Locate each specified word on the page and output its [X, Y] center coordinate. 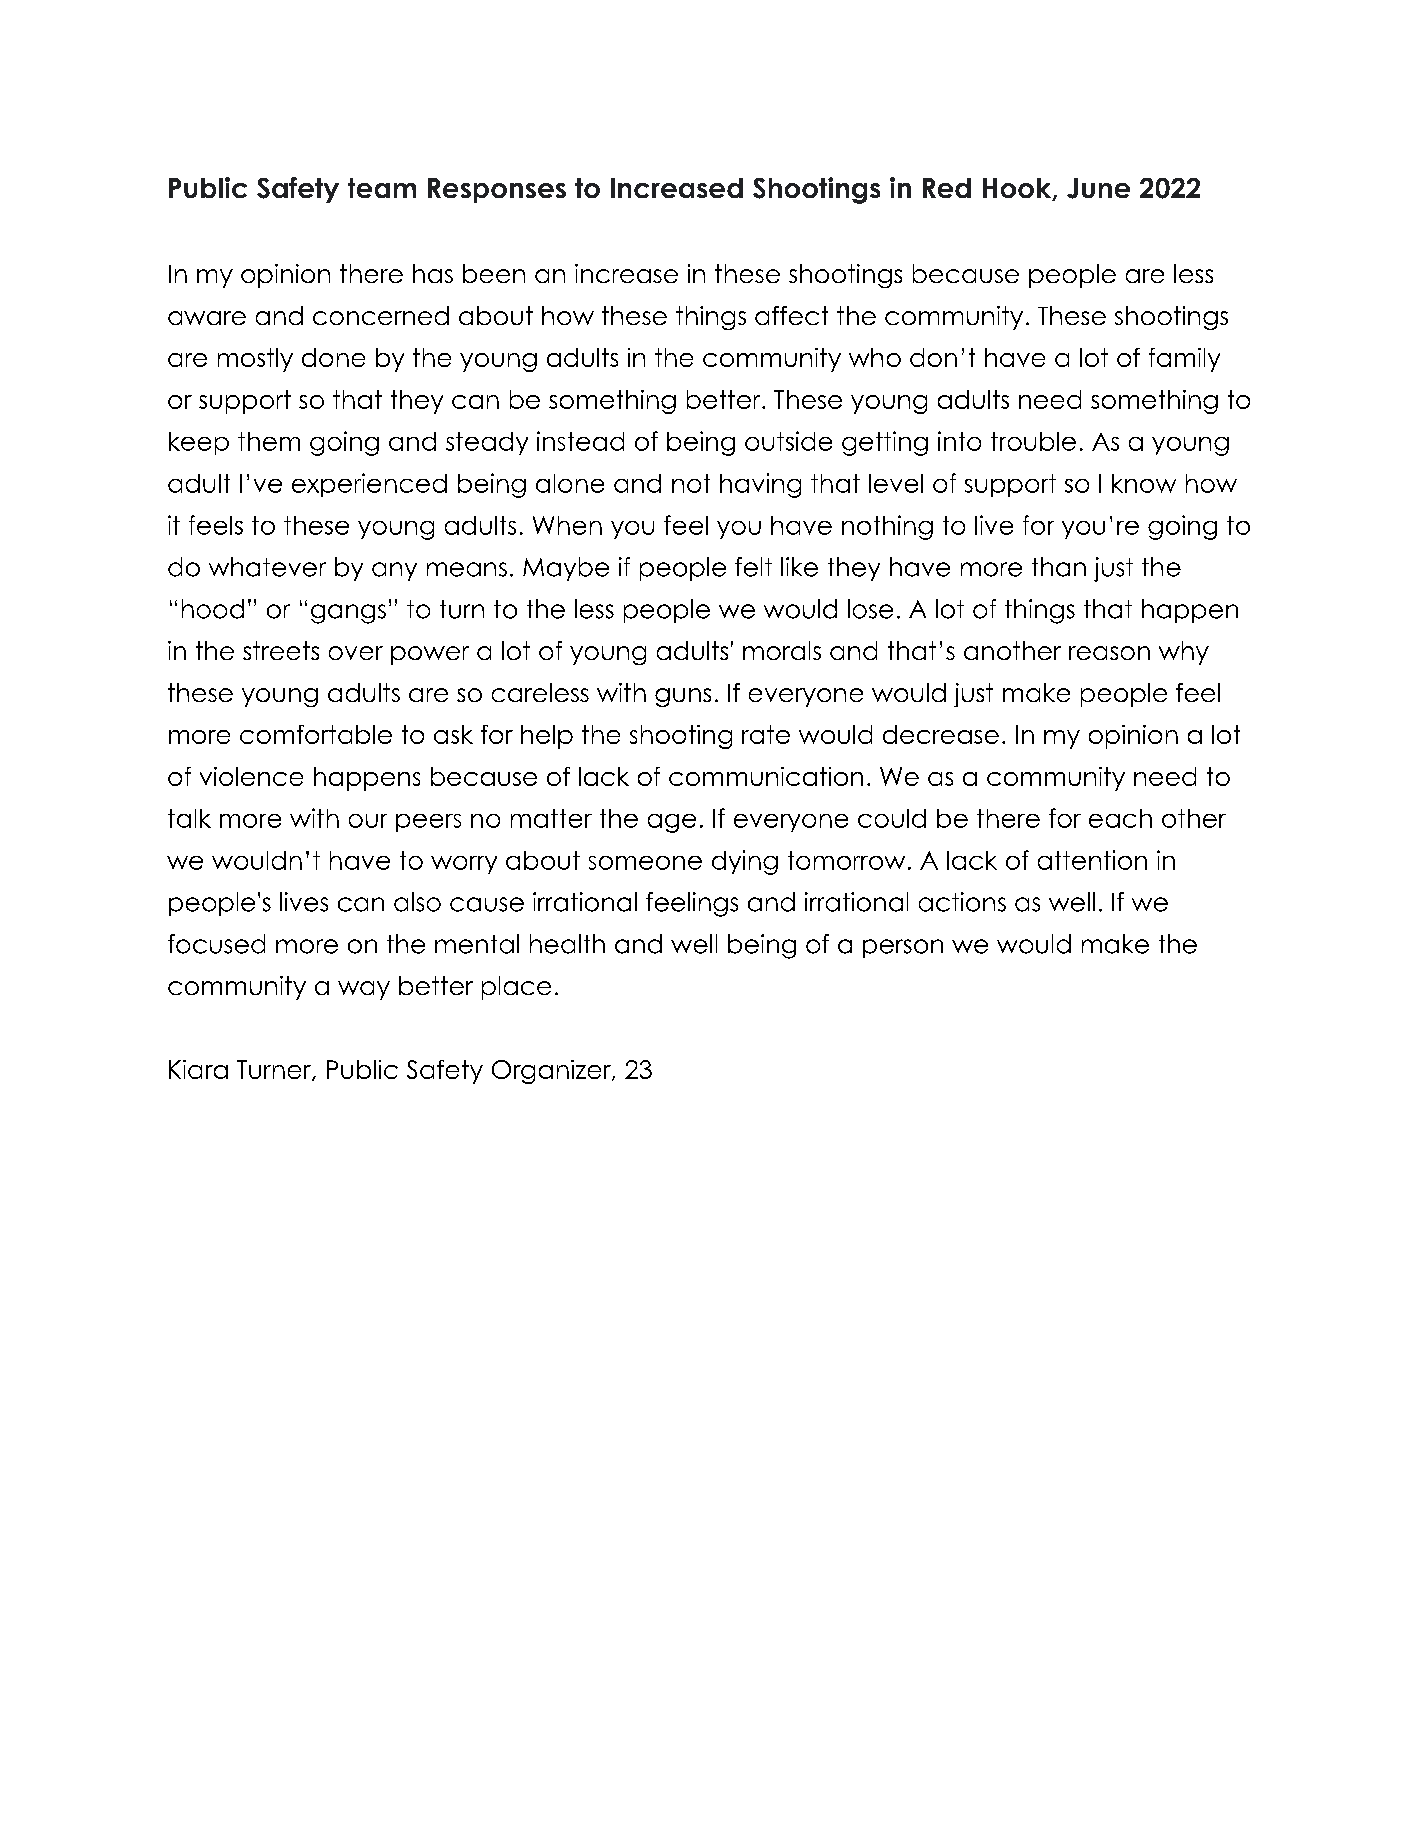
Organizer [552, 1072]
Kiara [198, 1069]
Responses [497, 190]
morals [782, 650]
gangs [348, 614]
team [382, 188]
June [1098, 188]
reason [1109, 653]
